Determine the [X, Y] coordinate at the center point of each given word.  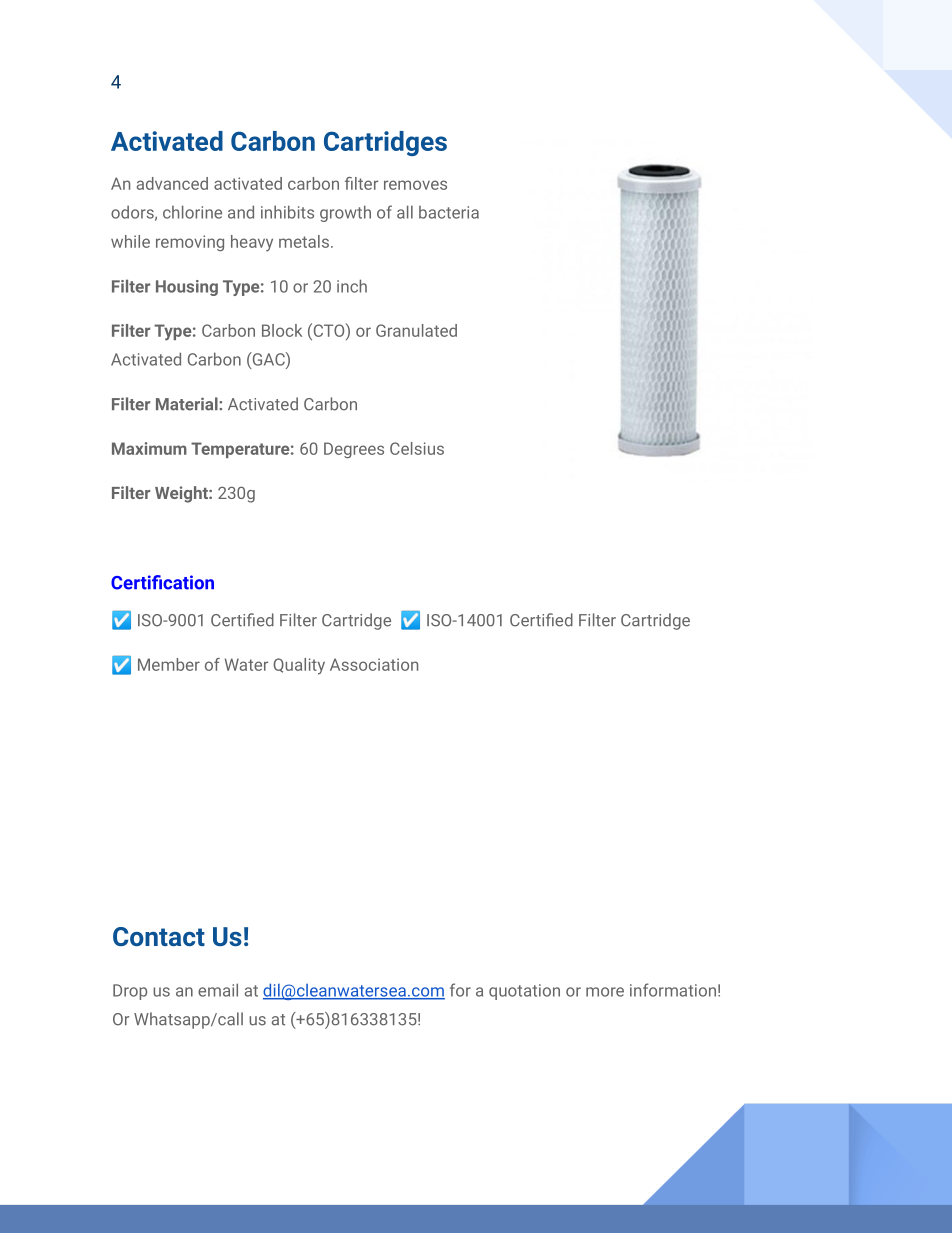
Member [169, 664]
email [218, 990]
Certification [162, 582]
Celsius [417, 448]
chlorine [192, 212]
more [605, 992]
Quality [299, 666]
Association [374, 664]
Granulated [416, 330]
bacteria [449, 212]
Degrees [354, 450]
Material [188, 404]
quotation [524, 992]
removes [415, 185]
